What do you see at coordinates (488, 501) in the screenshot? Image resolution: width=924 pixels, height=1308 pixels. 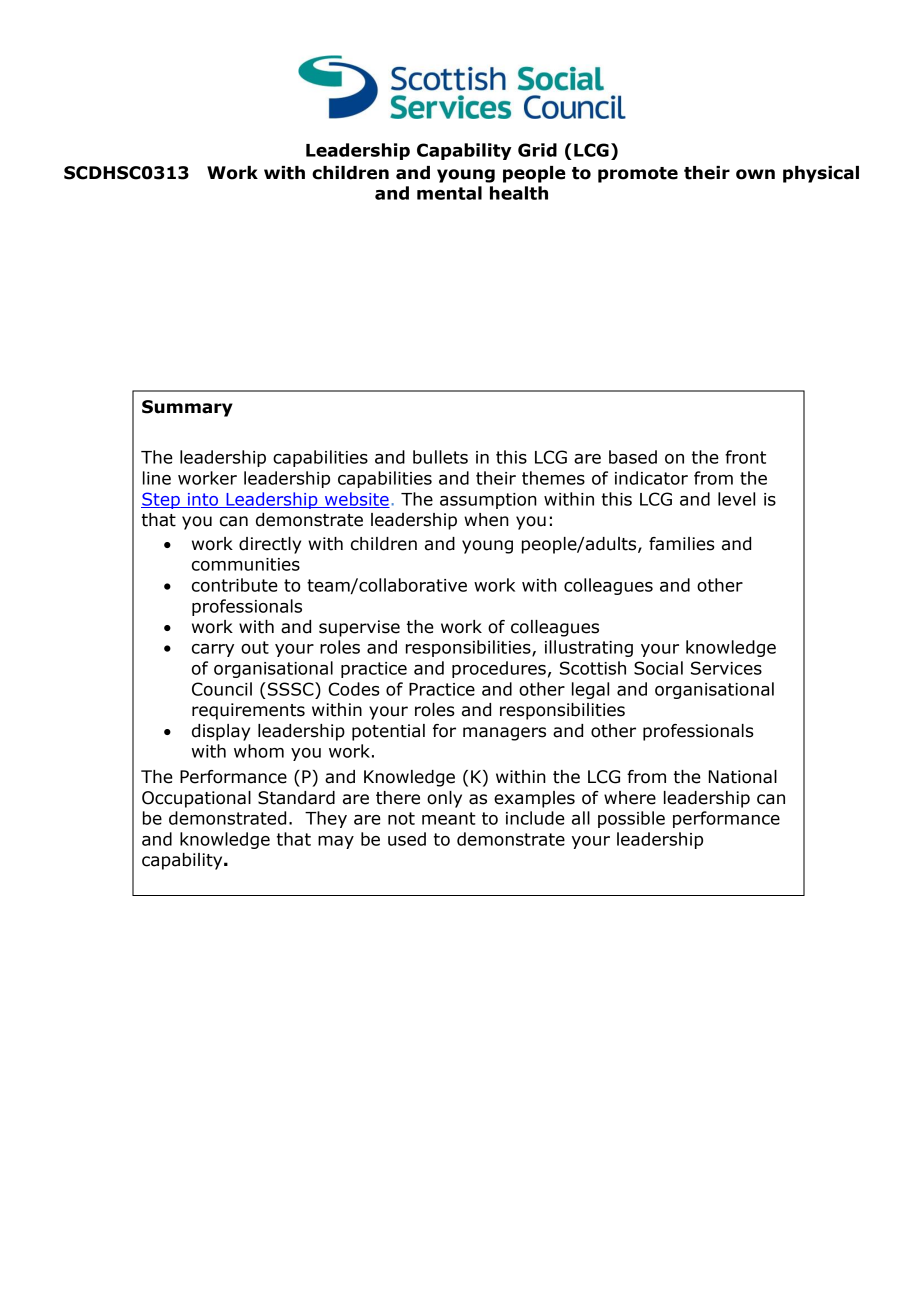 I see `assumption` at bounding box center [488, 501].
